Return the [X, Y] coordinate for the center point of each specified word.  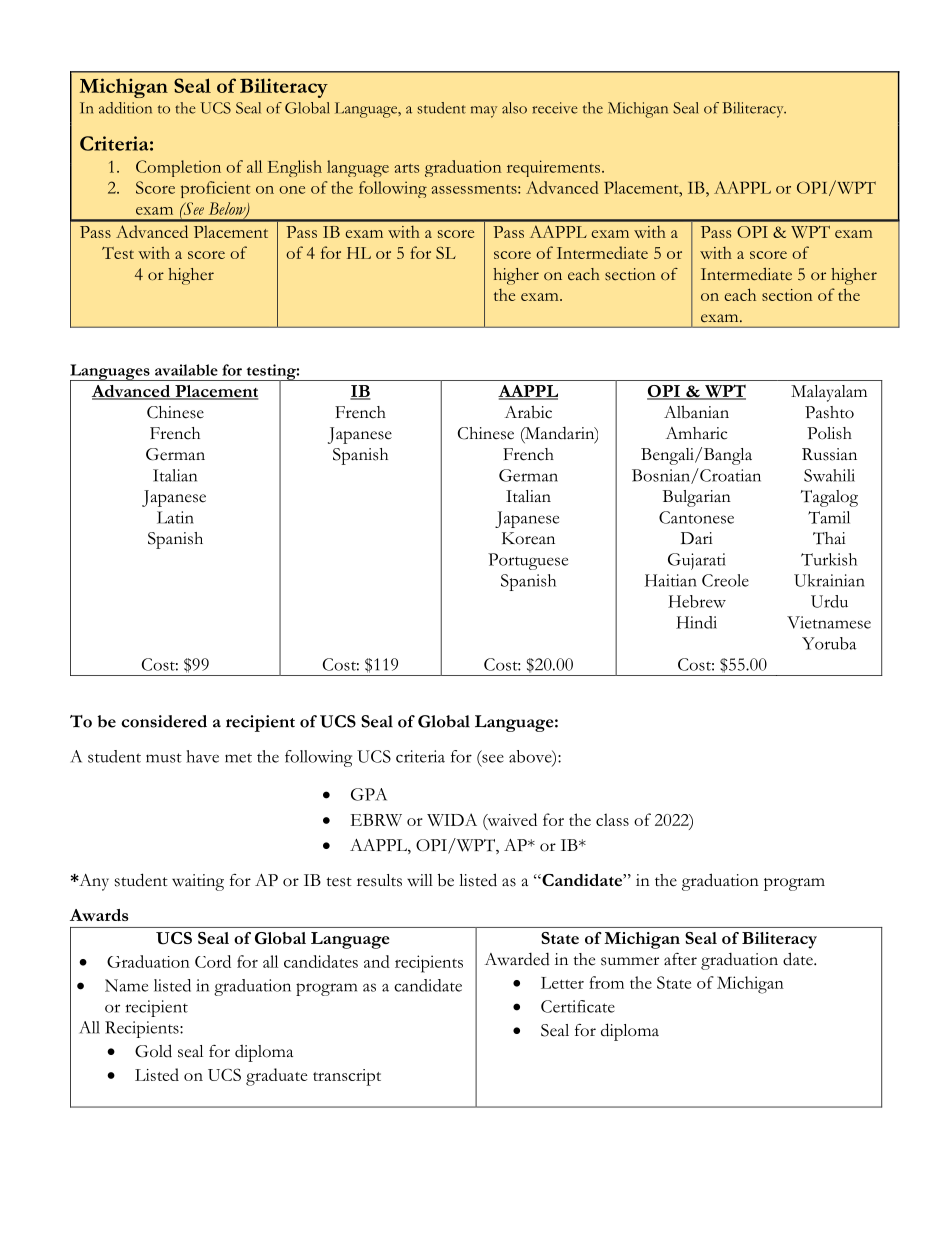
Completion [178, 168]
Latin [175, 517]
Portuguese [528, 561]
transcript [347, 1077]
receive [555, 108]
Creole [725, 580]
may [484, 112]
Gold [153, 1051]
